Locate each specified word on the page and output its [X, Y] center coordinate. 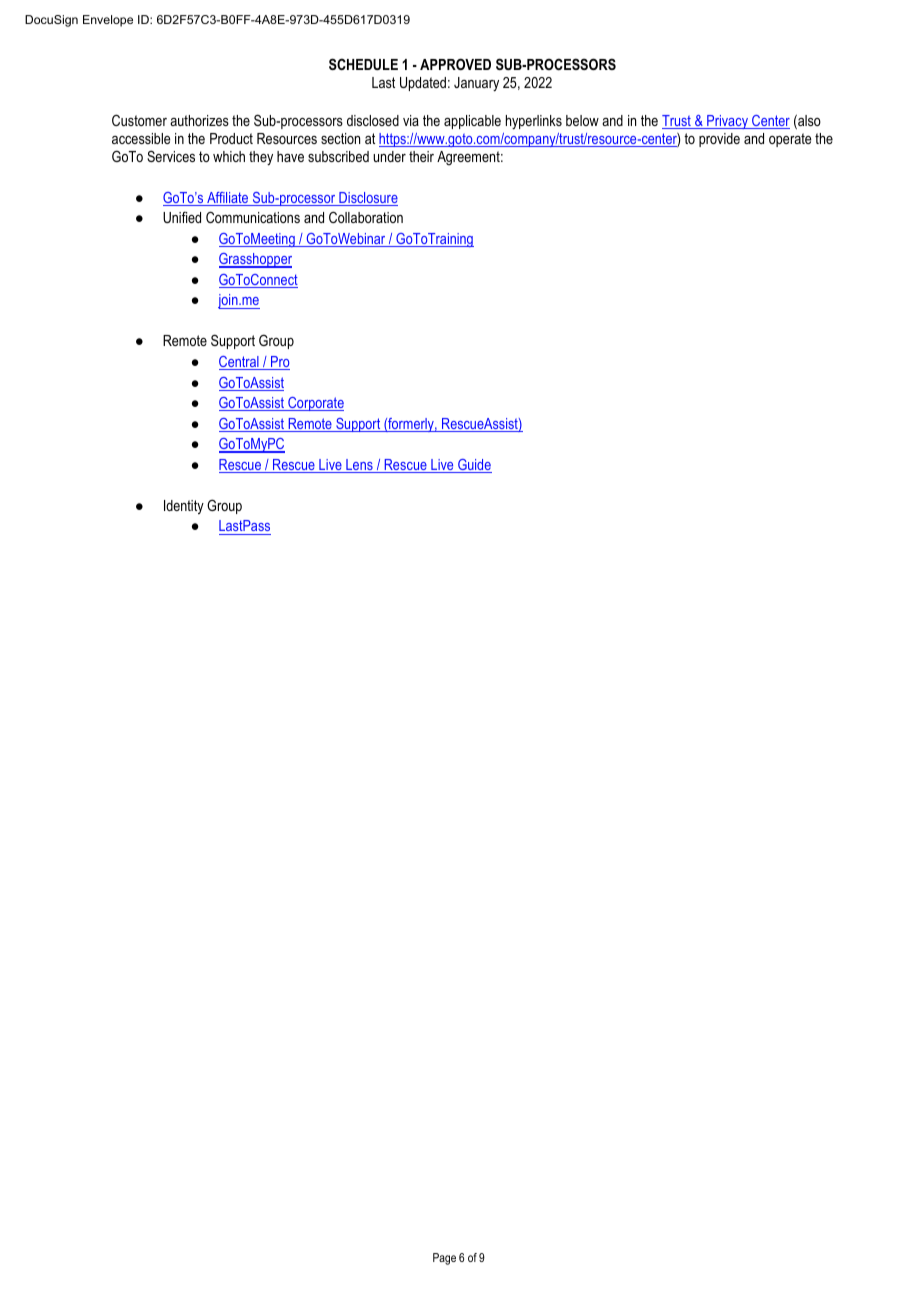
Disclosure [367, 199]
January [476, 84]
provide [719, 140]
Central [240, 363]
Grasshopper [255, 260]
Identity [184, 507]
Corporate [315, 404]
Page [444, 1259]
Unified [182, 217]
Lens [359, 466]
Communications [253, 217]
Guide [474, 466]
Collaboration [366, 217]
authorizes [199, 120]
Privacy [727, 122]
